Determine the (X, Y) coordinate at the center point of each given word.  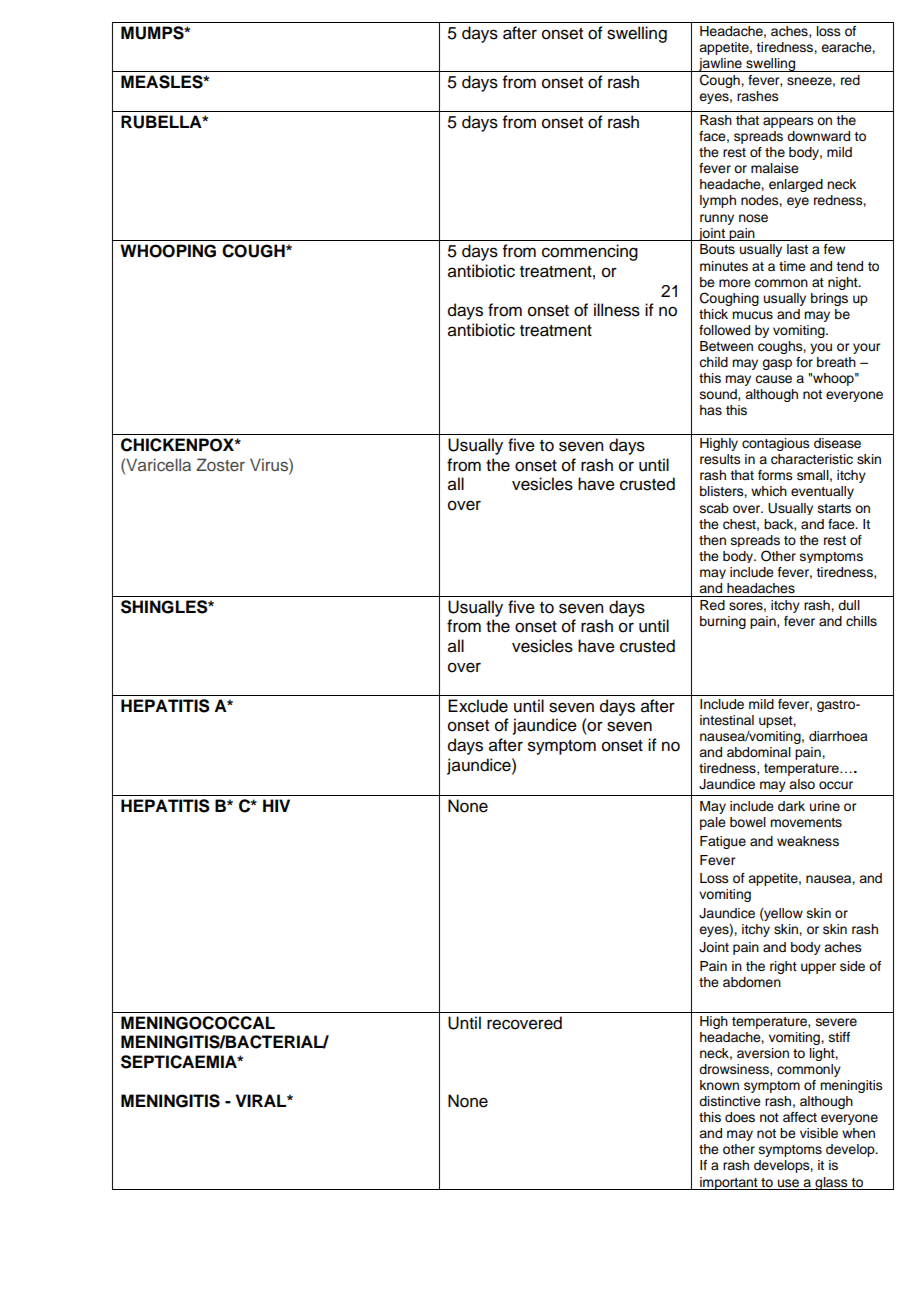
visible (819, 1133)
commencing (590, 252)
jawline (720, 65)
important (729, 1183)
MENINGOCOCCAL (198, 1023)
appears (788, 122)
